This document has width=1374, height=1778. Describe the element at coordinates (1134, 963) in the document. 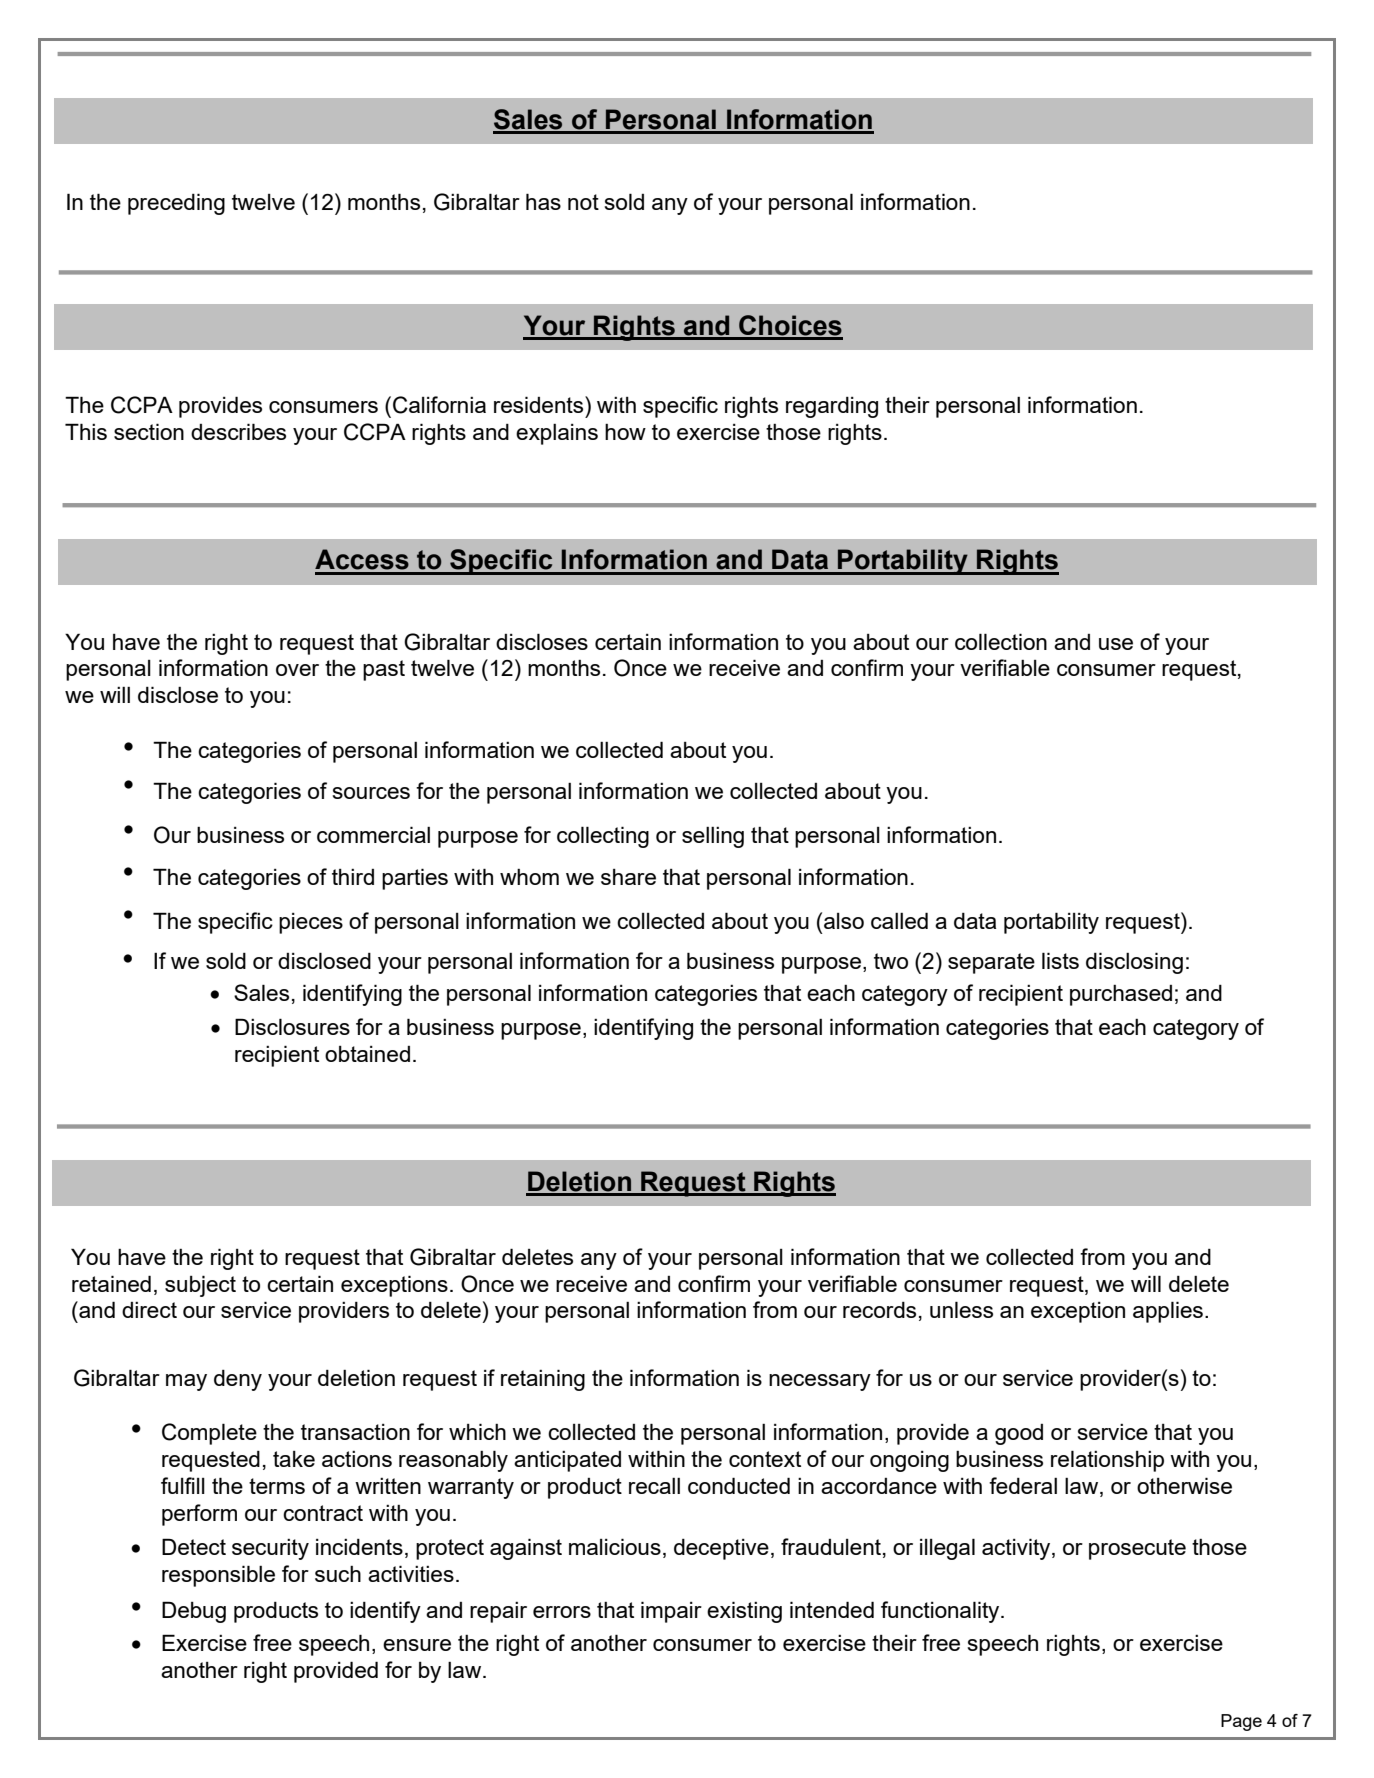

I see `disclosing` at that location.
